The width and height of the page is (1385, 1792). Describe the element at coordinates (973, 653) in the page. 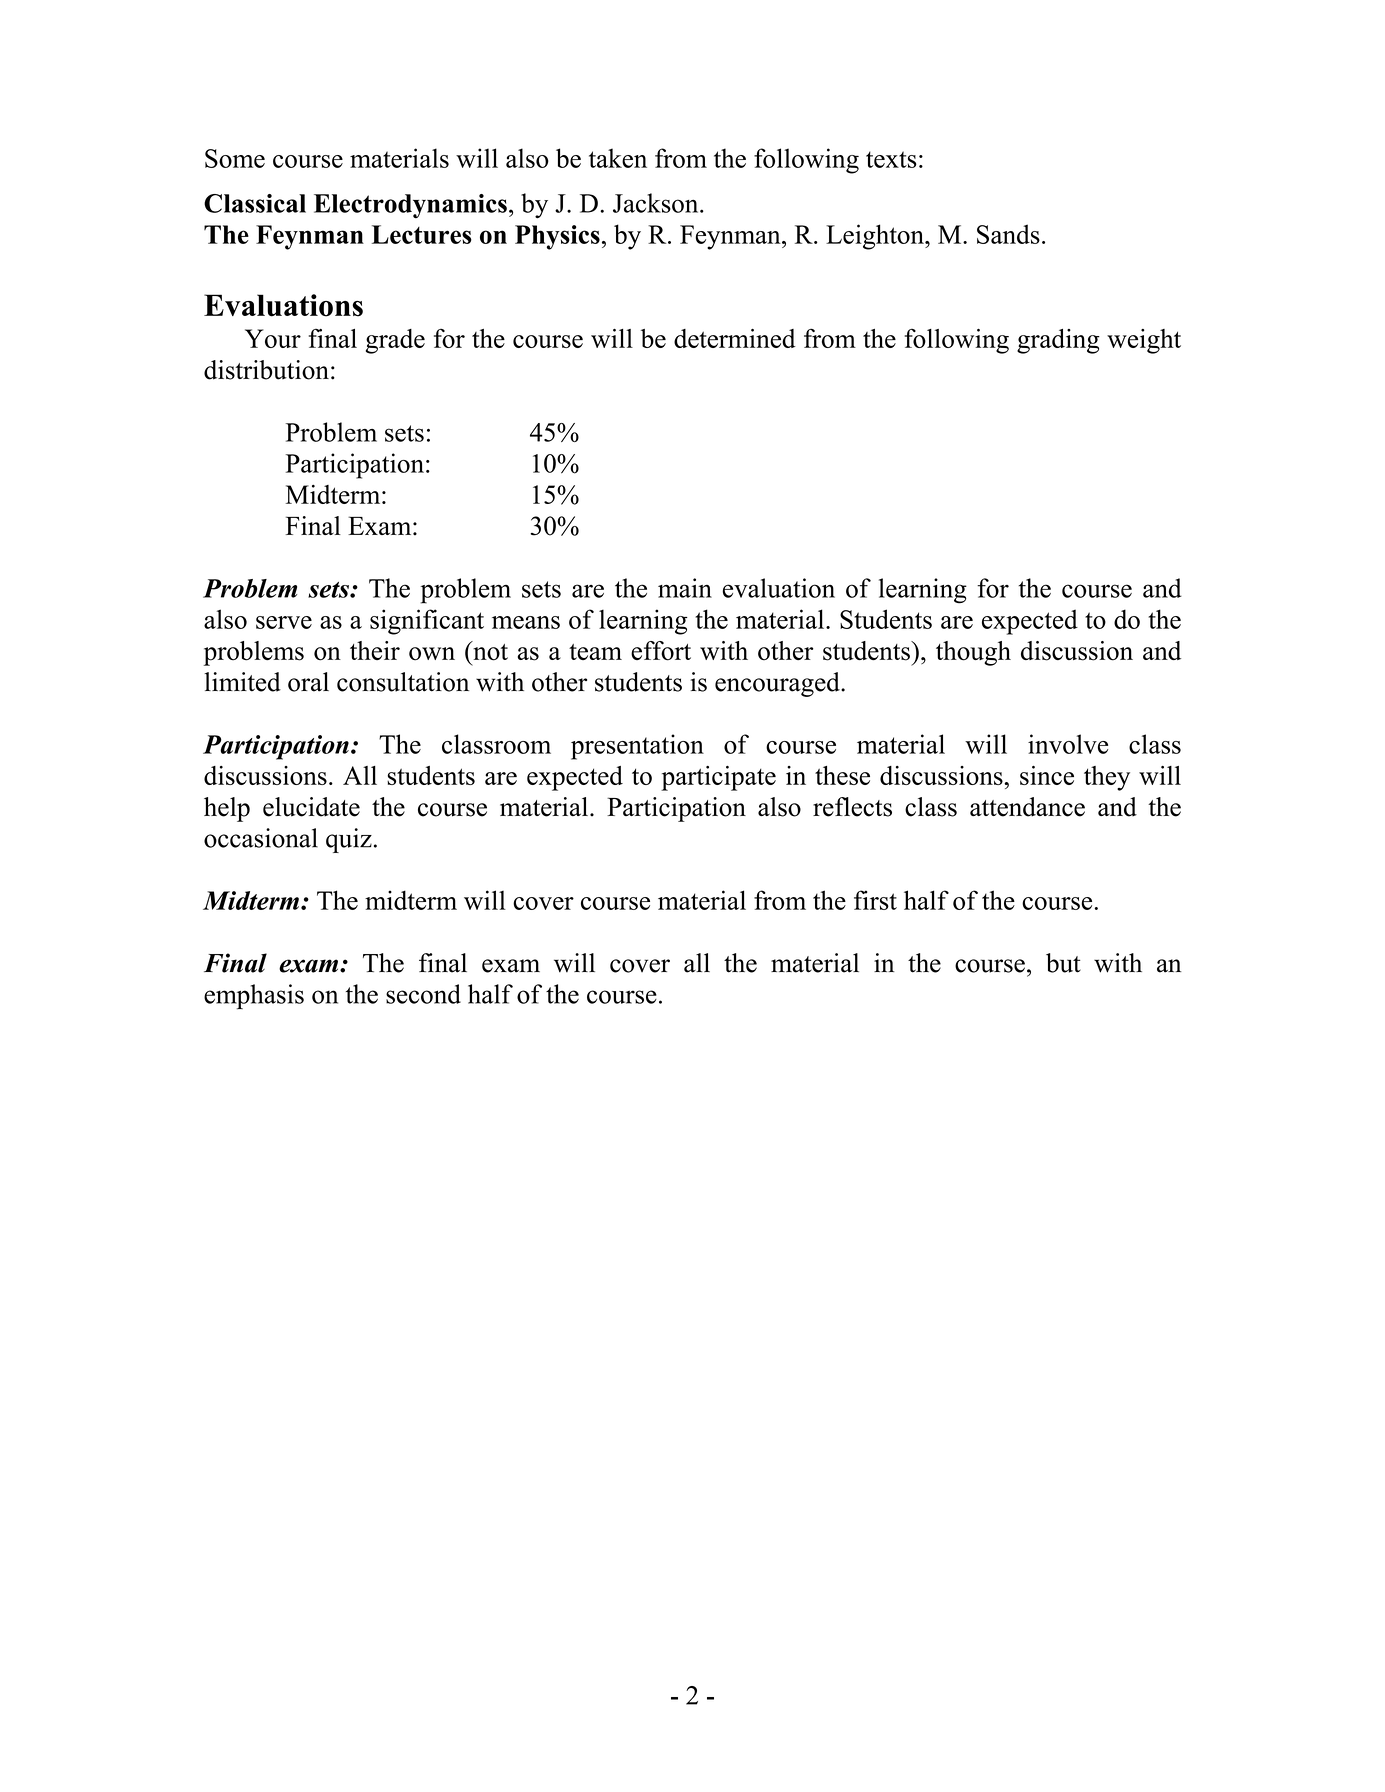

I see `though` at that location.
